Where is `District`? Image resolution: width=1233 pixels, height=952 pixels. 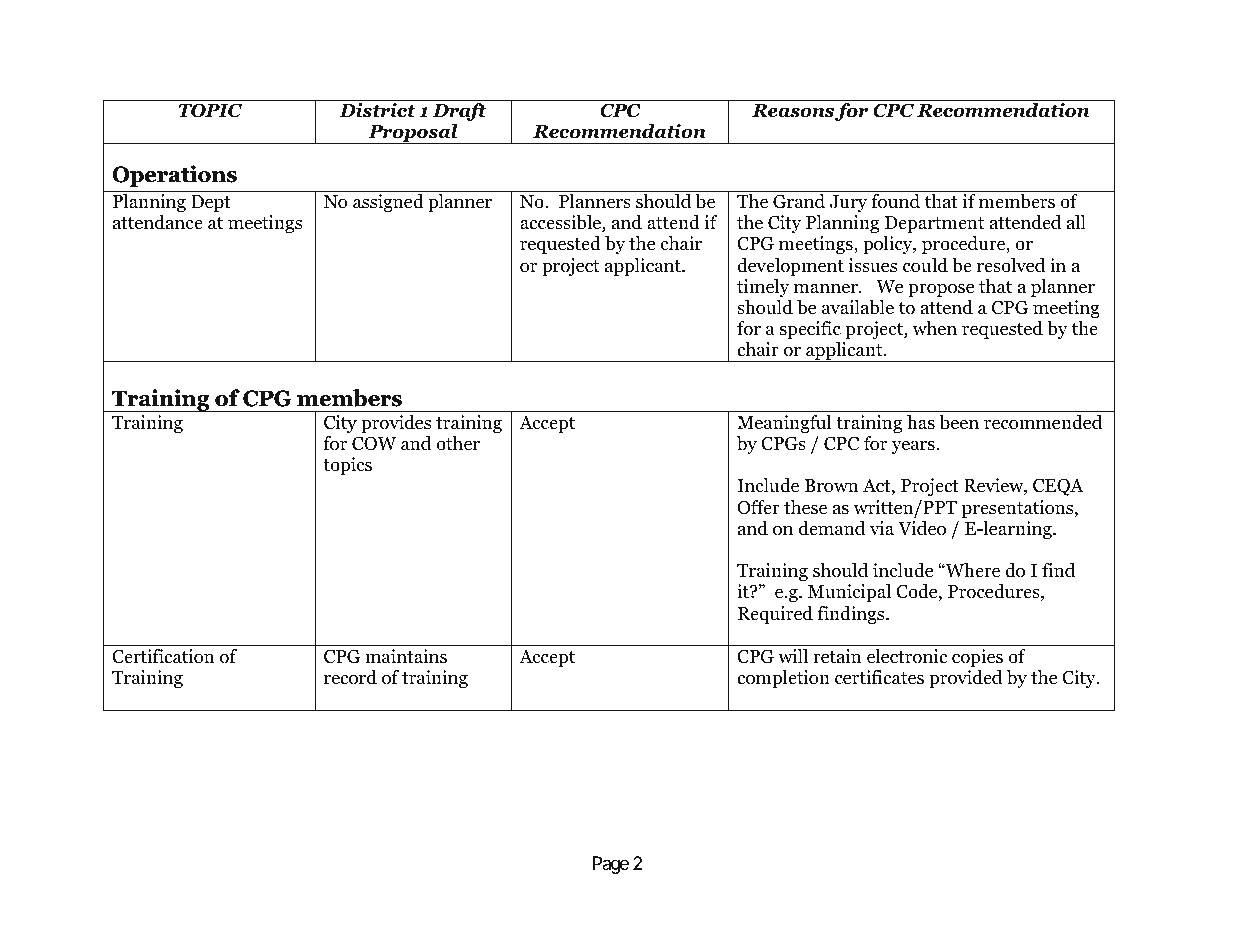 District is located at coordinates (377, 110).
